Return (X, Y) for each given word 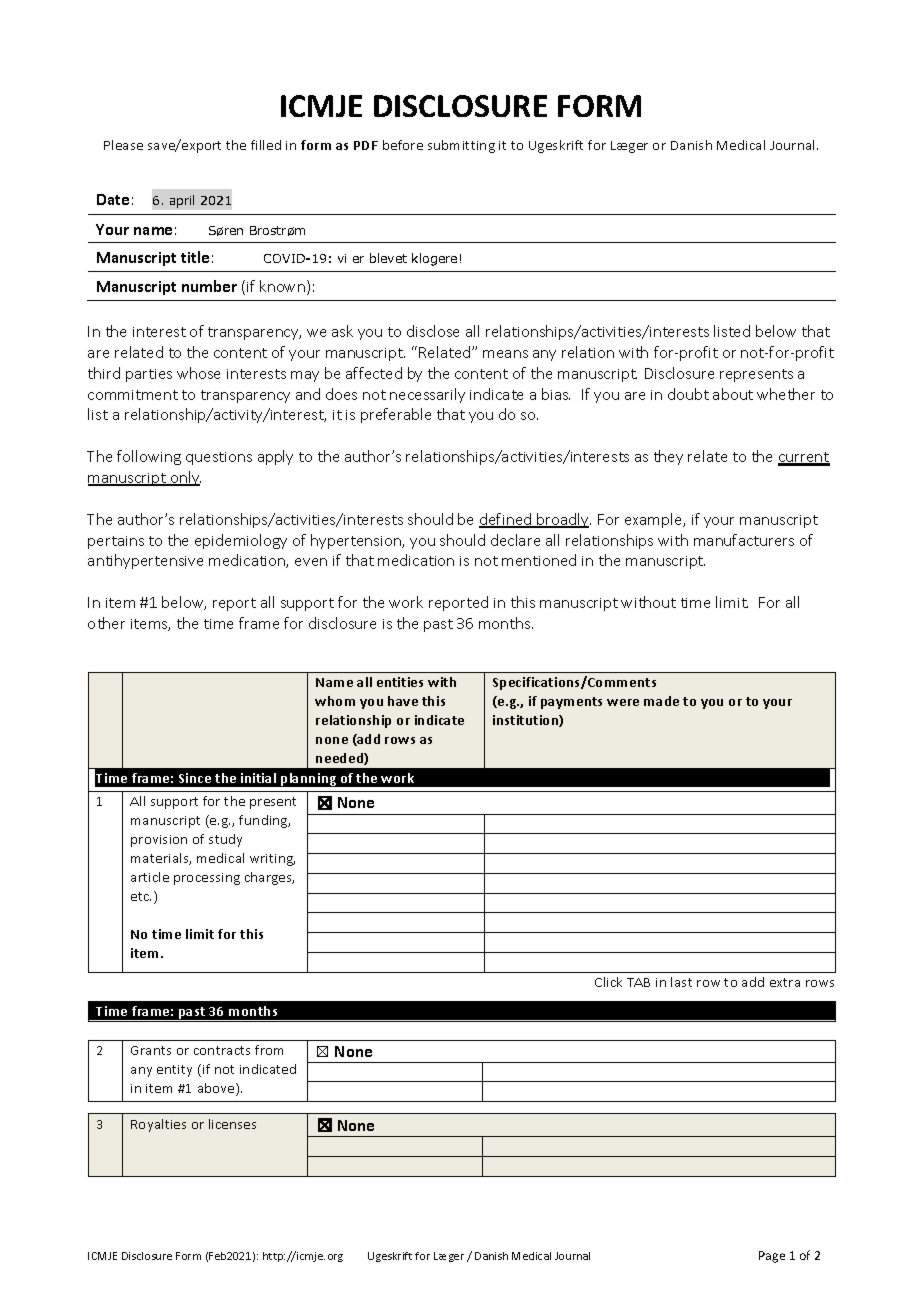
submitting (461, 146)
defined (506, 520)
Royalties (158, 1125)
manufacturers (744, 540)
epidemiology (241, 541)
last (681, 982)
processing (207, 879)
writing (272, 860)
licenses (232, 1124)
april (182, 201)
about (733, 394)
